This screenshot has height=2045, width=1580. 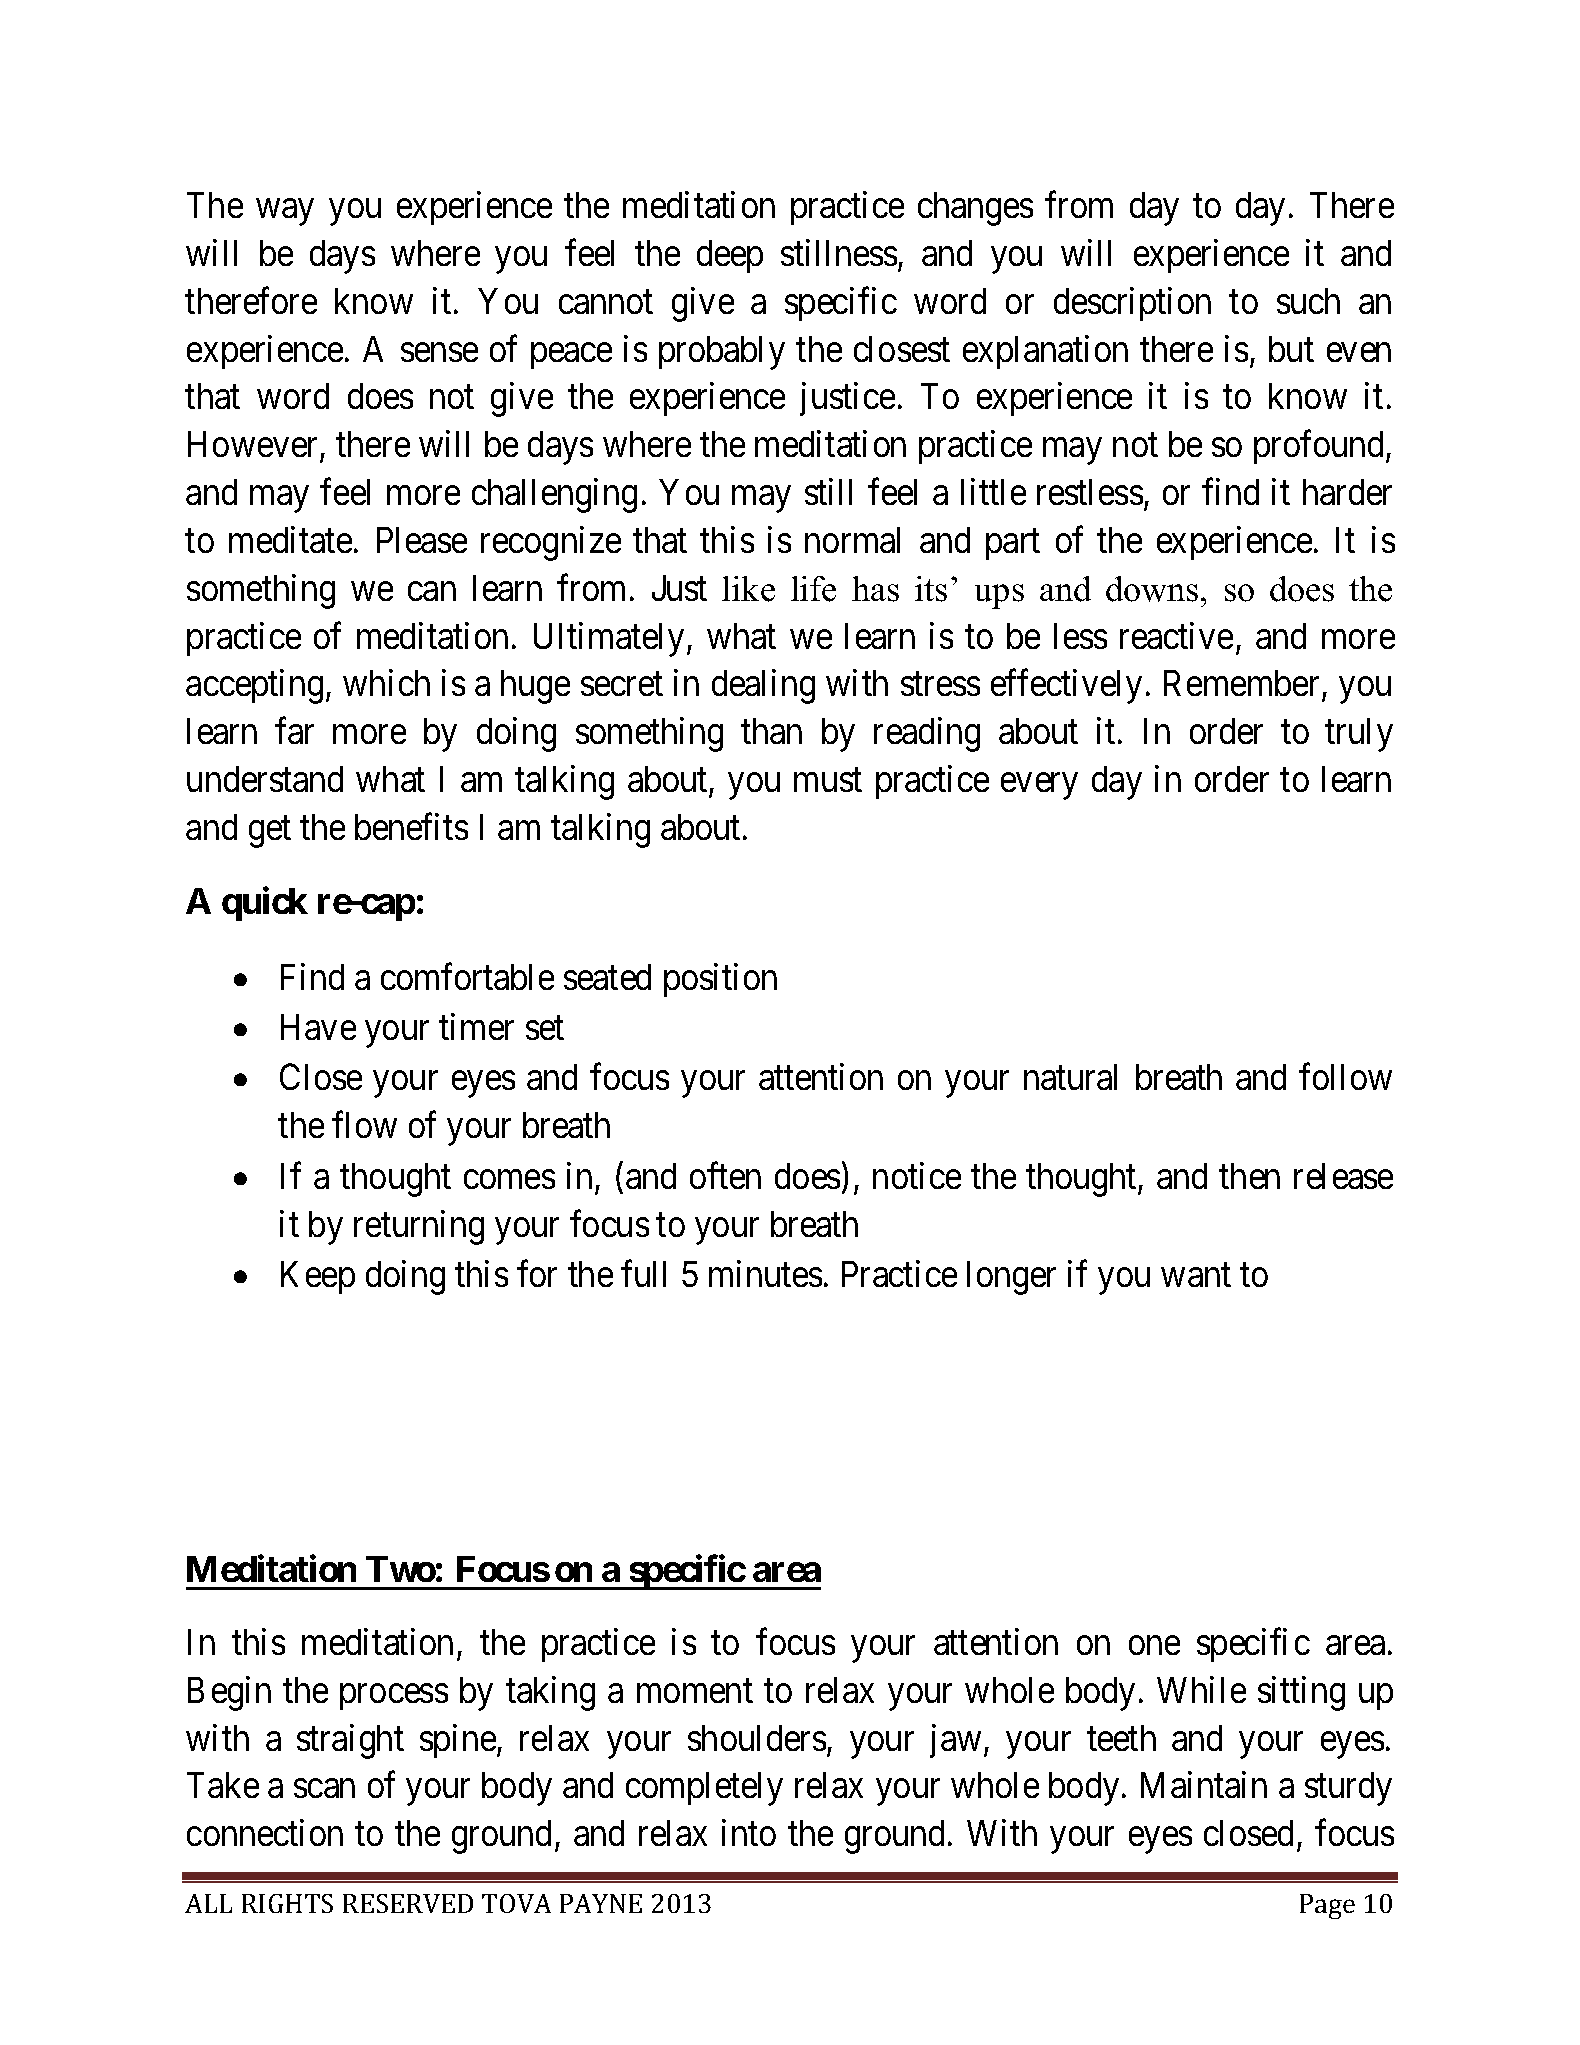 What do you see at coordinates (1345, 1077) in the screenshot?
I see `follow` at bounding box center [1345, 1077].
